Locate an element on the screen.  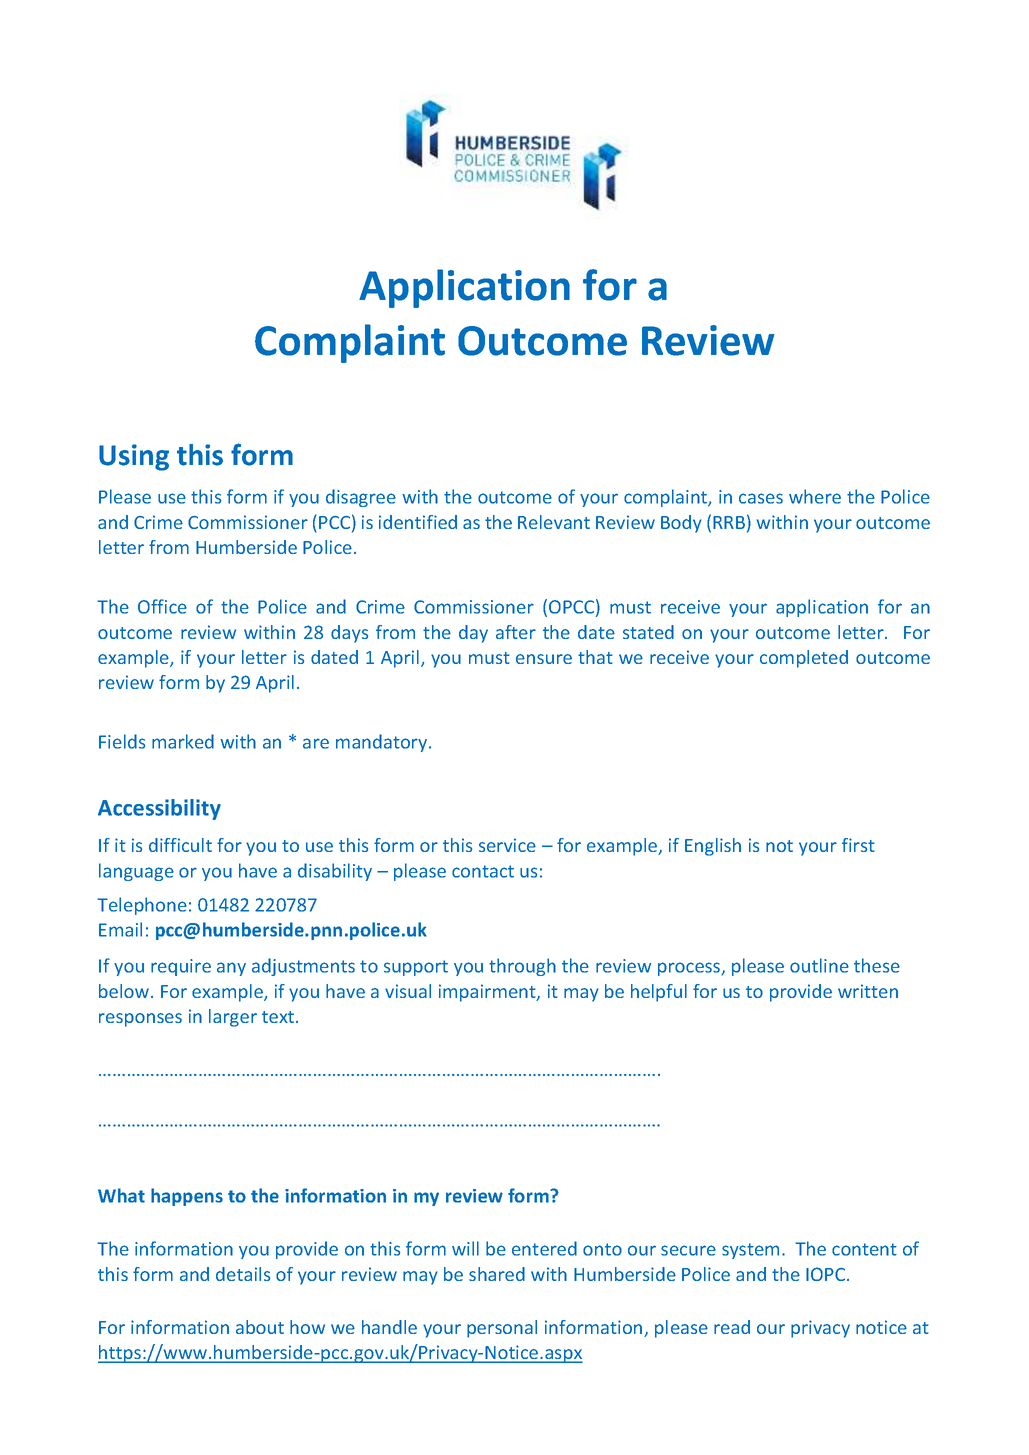
outline is located at coordinates (819, 965).
